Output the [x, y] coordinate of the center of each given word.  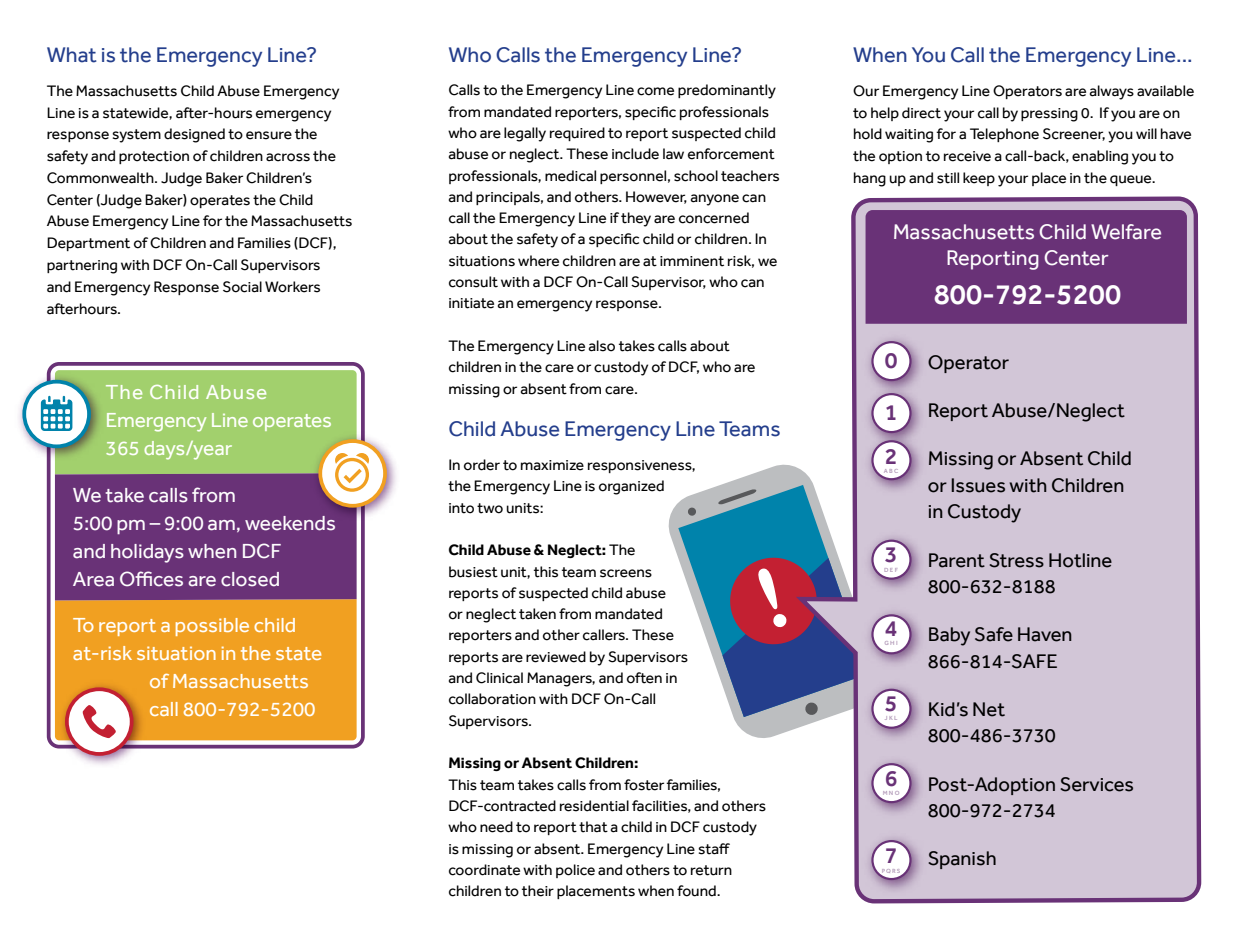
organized [631, 487]
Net [989, 709]
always [1112, 92]
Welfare [1126, 232]
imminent [692, 261]
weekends [290, 523]
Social [242, 287]
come [655, 91]
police [575, 871]
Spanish [962, 860]
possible [212, 627]
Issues [978, 485]
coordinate [484, 870]
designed [194, 135]
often [644, 678]
